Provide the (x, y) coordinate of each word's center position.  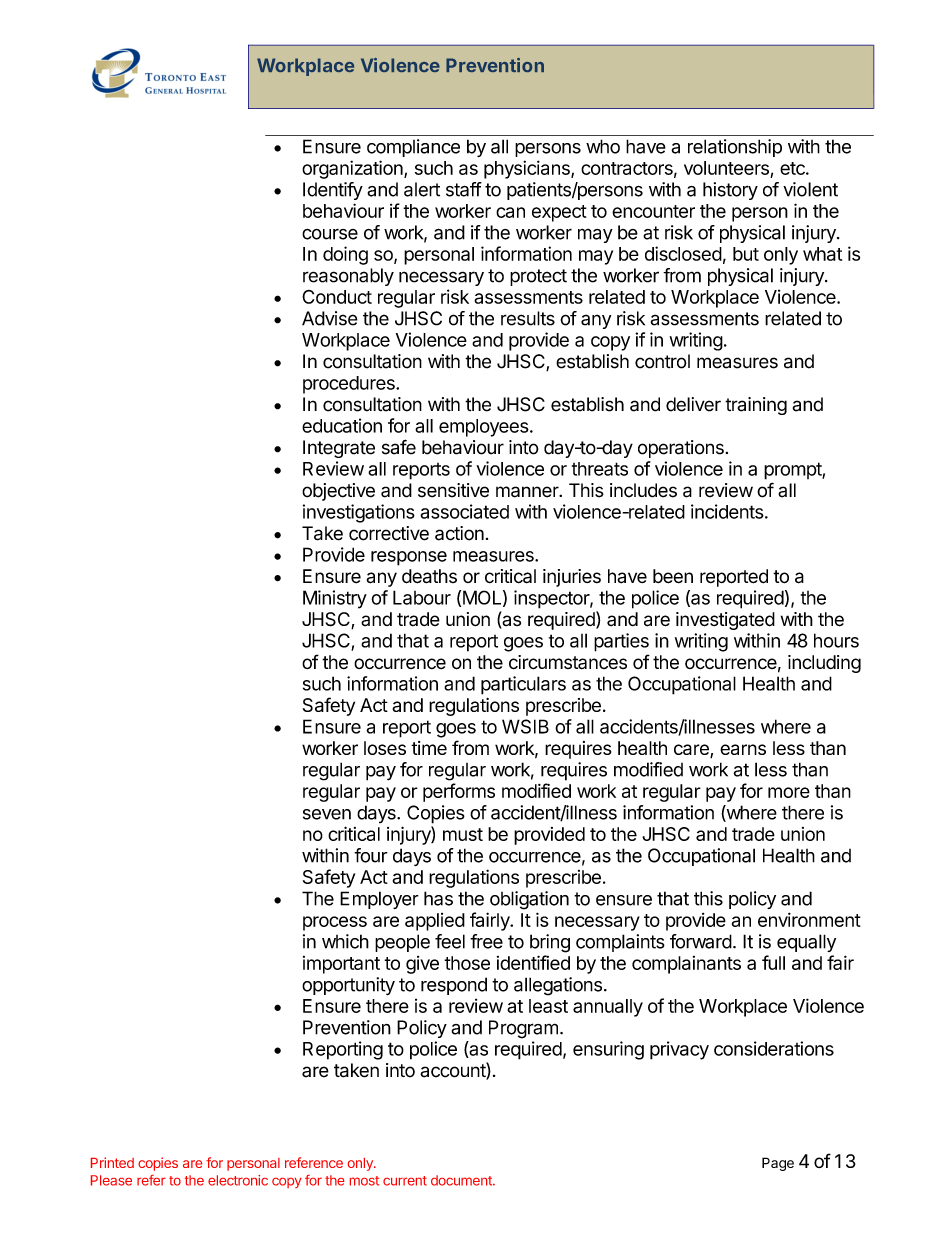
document (462, 1180)
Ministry (335, 599)
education (342, 425)
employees (484, 428)
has (438, 898)
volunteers (726, 168)
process (335, 923)
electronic (238, 1180)
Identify (333, 191)
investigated (725, 621)
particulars (523, 685)
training (756, 406)
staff (464, 189)
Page (778, 1164)
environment (809, 919)
